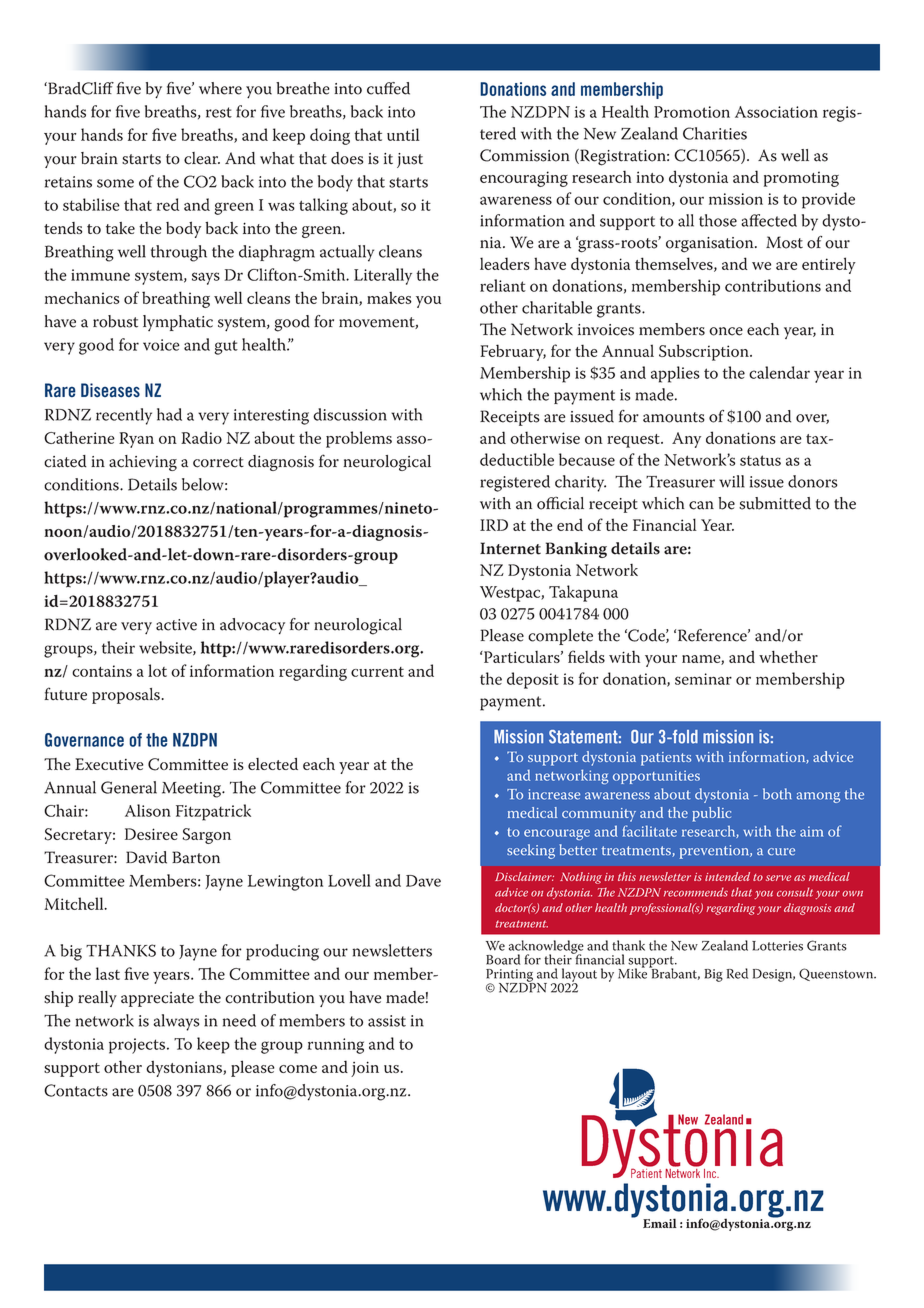  I want to click on Contacts, so click(76, 1090).
